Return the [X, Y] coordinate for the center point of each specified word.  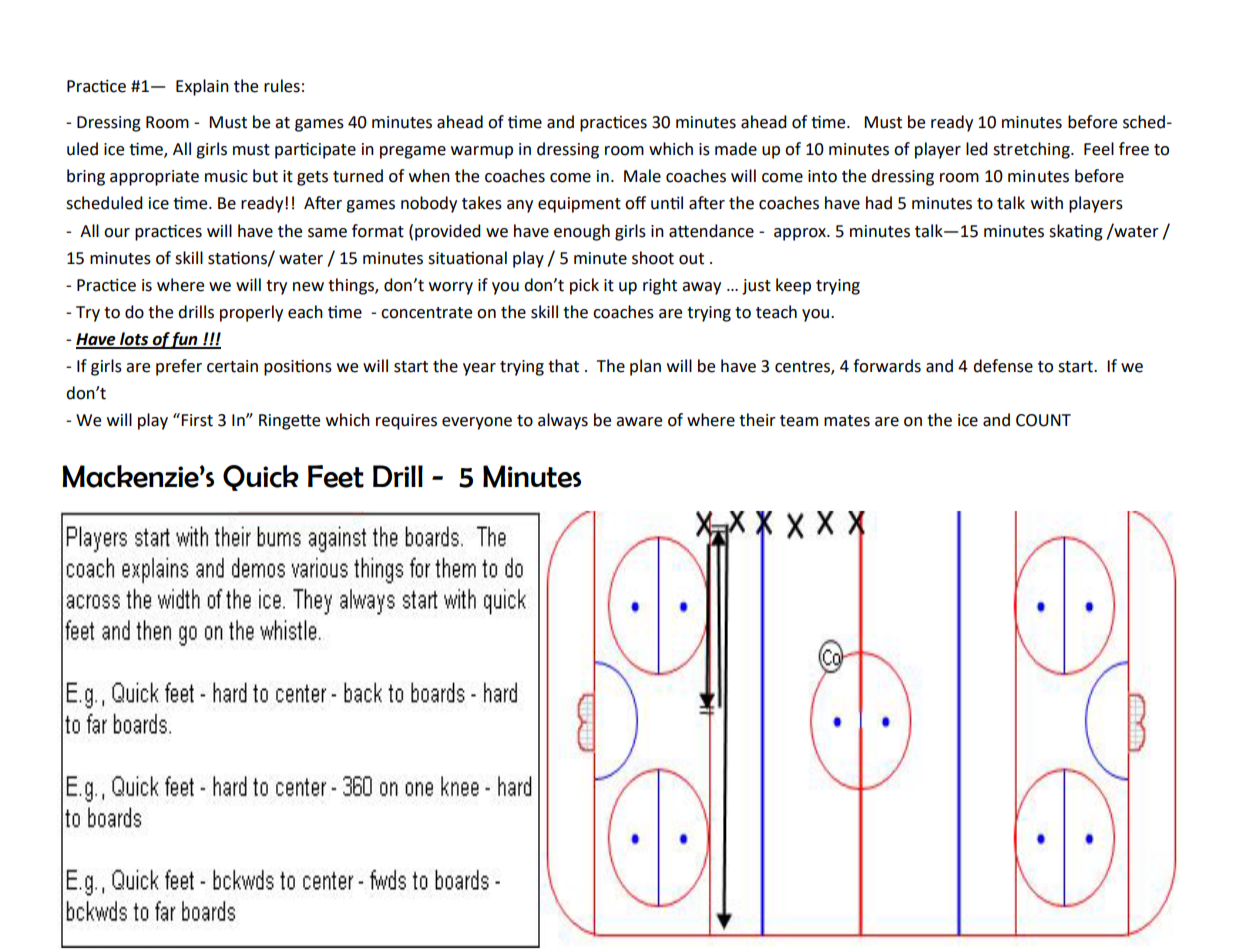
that [563, 366]
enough [582, 232]
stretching [1032, 150]
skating [1076, 232]
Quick [261, 478]
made [736, 149]
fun [185, 340]
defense [1003, 366]
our [117, 233]
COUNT [1043, 420]
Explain [202, 87]
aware [639, 422]
